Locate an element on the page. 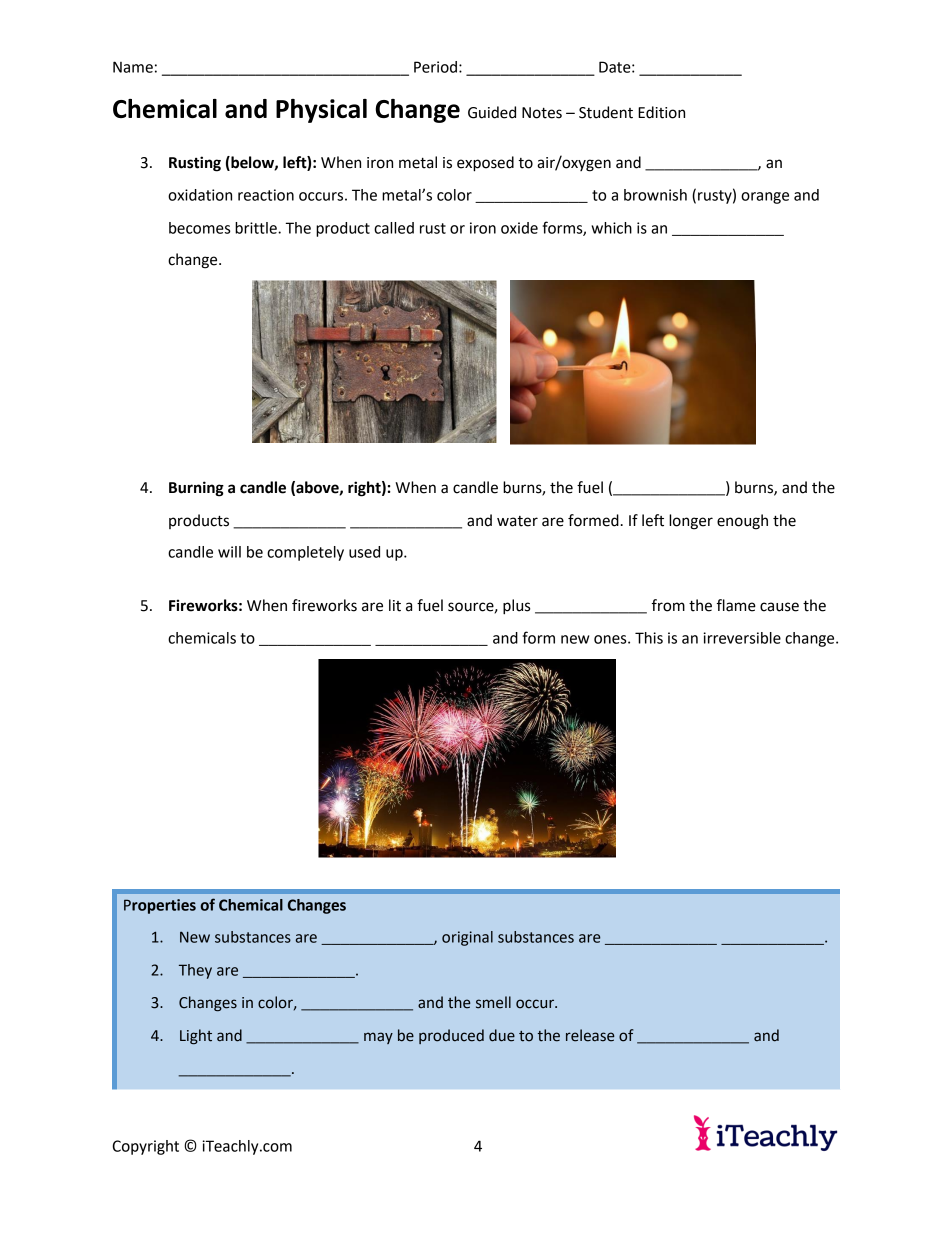 This page has height=1233, width=952. called is located at coordinates (394, 228).
